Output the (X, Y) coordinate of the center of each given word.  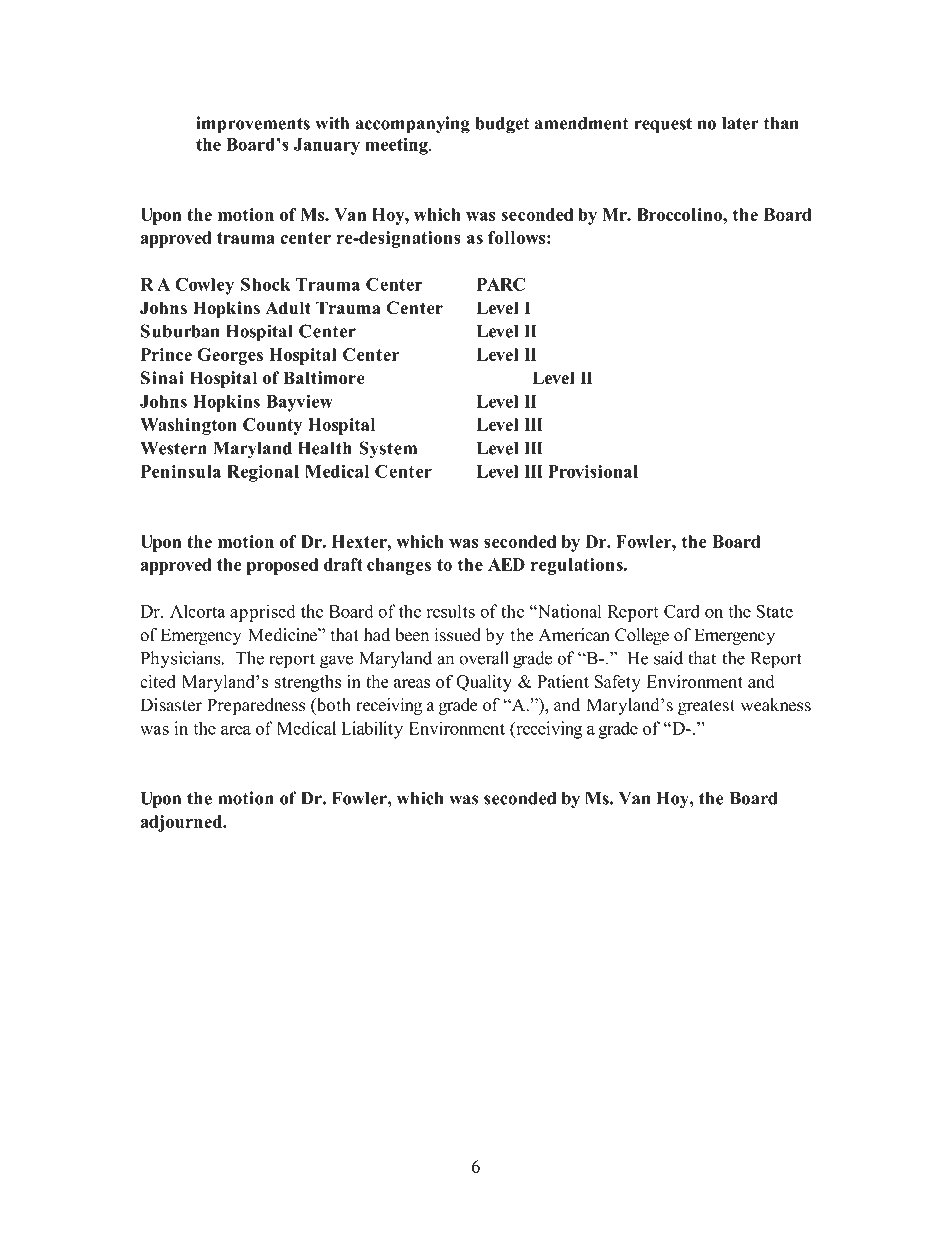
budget (502, 125)
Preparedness (256, 706)
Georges (230, 356)
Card (682, 611)
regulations (578, 566)
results (451, 611)
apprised (262, 613)
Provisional (593, 471)
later (740, 123)
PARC (501, 284)
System (388, 450)
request (663, 126)
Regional (263, 473)
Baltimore (324, 378)
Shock (265, 284)
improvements (253, 125)
